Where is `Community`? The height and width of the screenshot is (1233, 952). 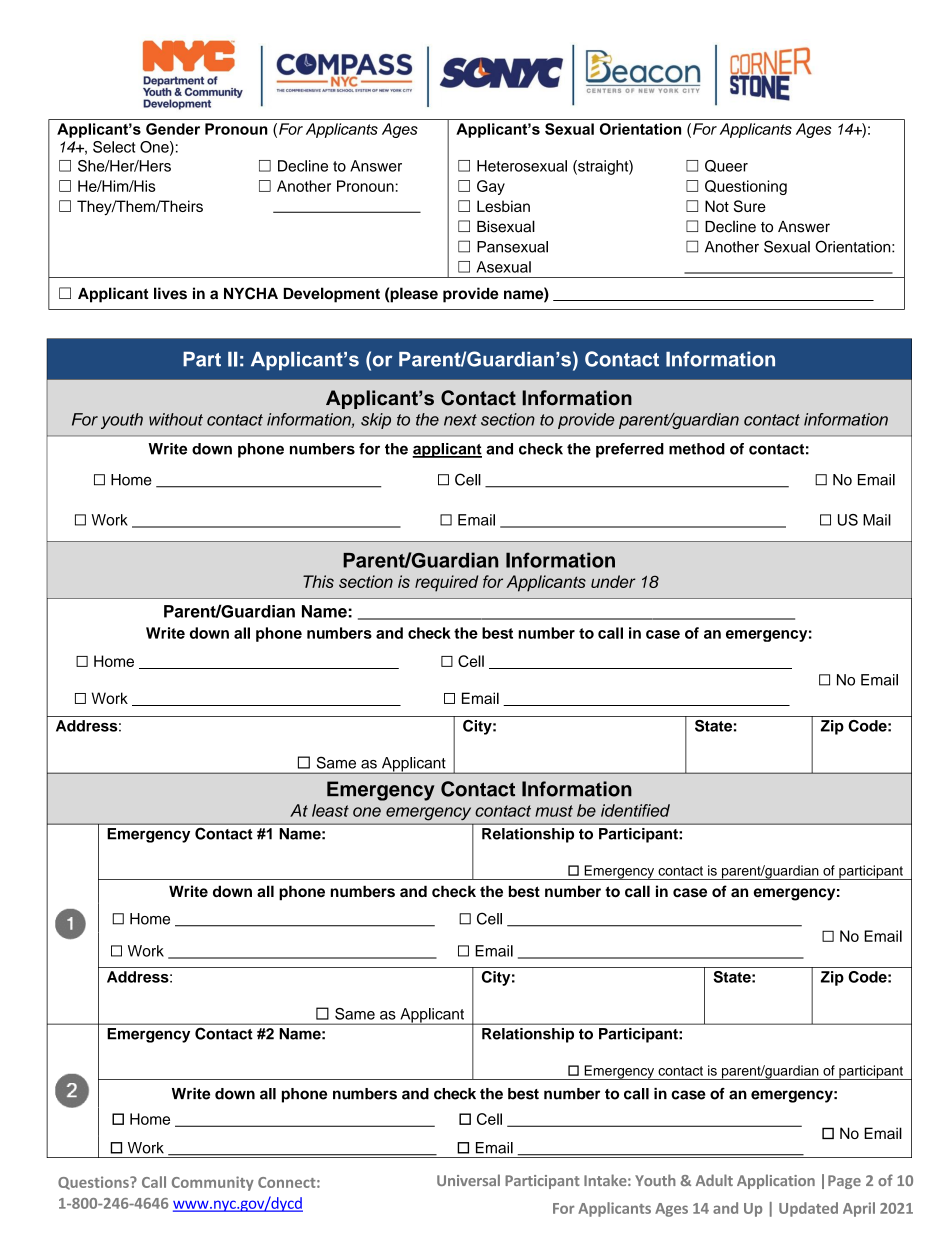
Community is located at coordinates (213, 1183).
